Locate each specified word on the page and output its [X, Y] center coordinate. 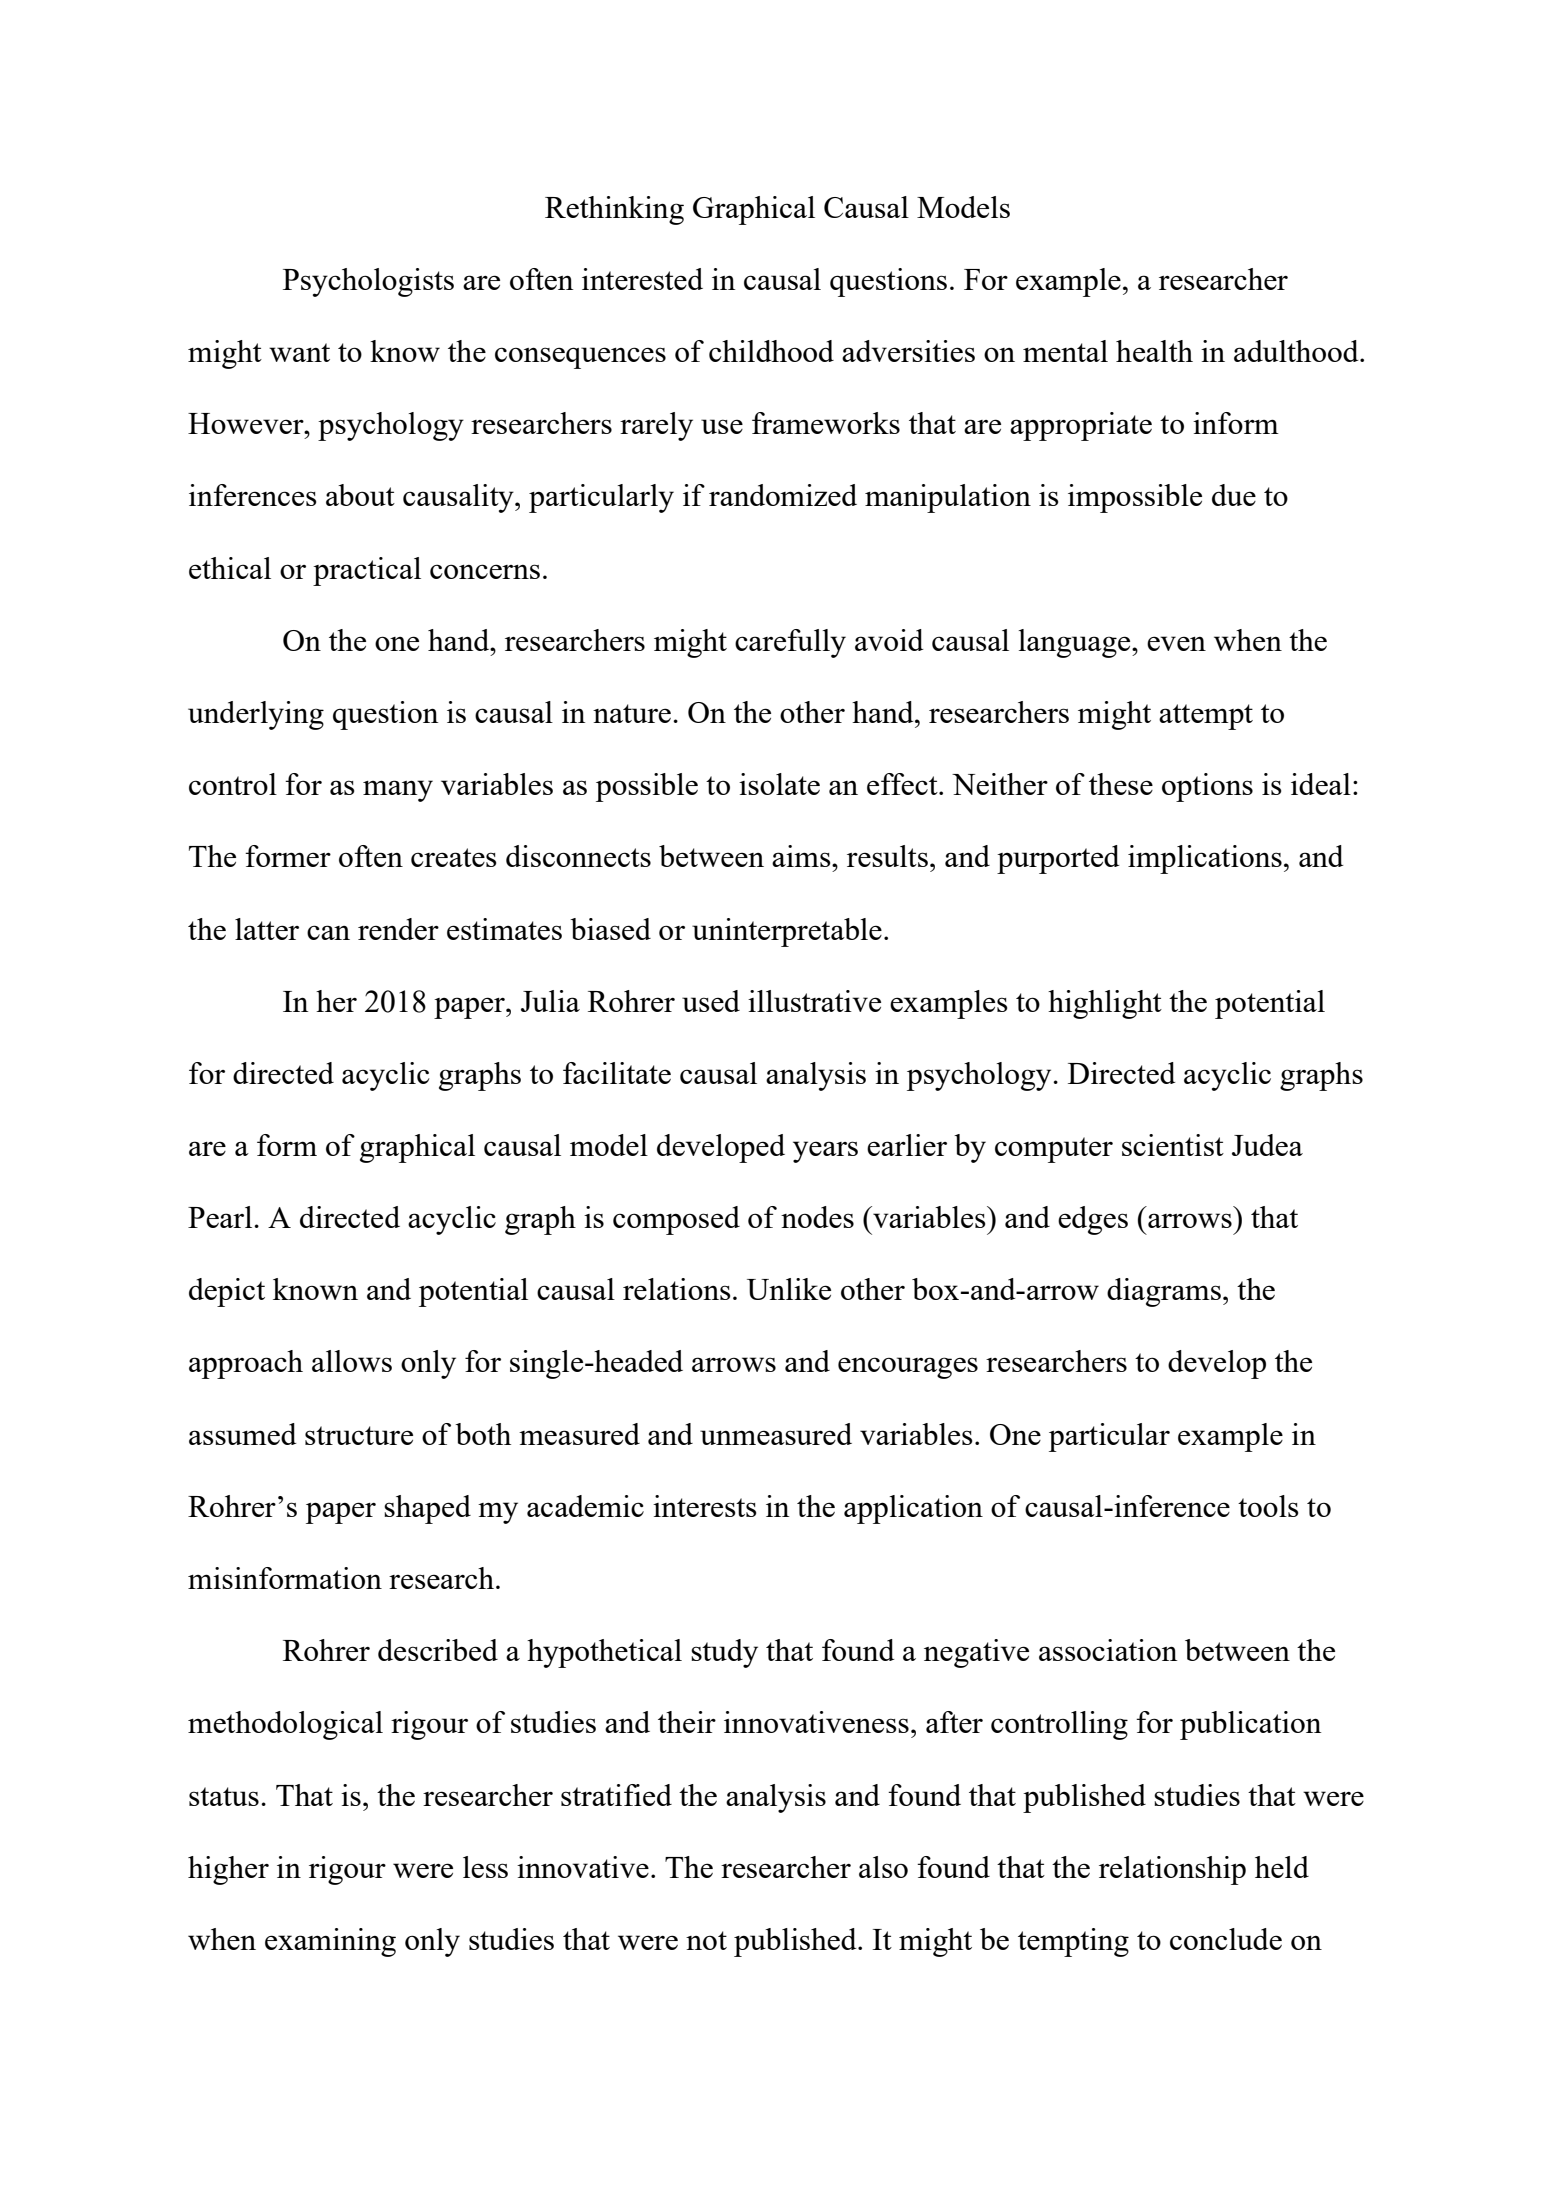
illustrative [814, 1001]
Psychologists [368, 282]
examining [330, 1942]
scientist [1173, 1145]
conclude [1226, 1939]
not [706, 1940]
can [328, 932]
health [1154, 351]
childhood [771, 351]
